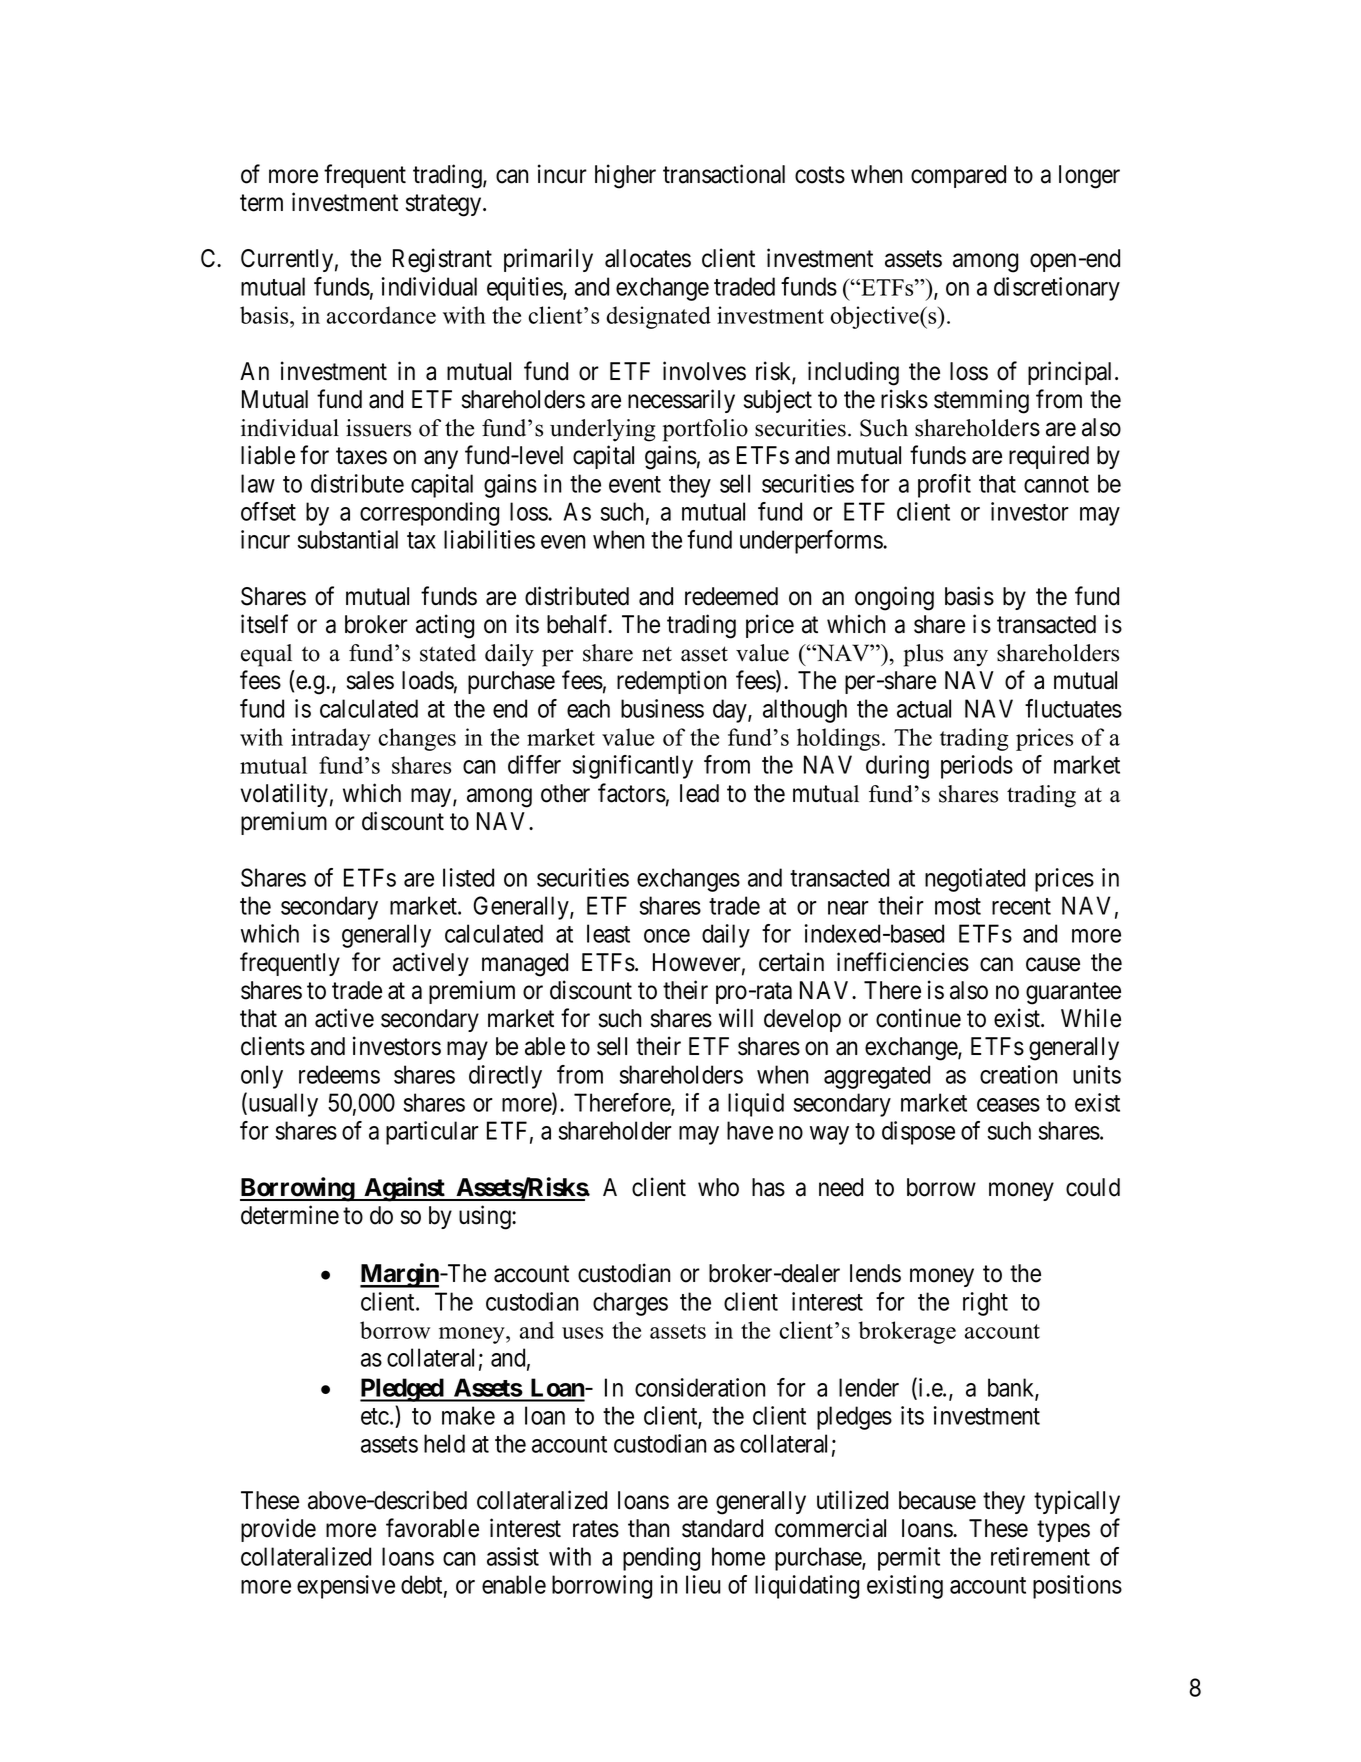  What do you see at coordinates (667, 936) in the document?
I see `once` at bounding box center [667, 936].
